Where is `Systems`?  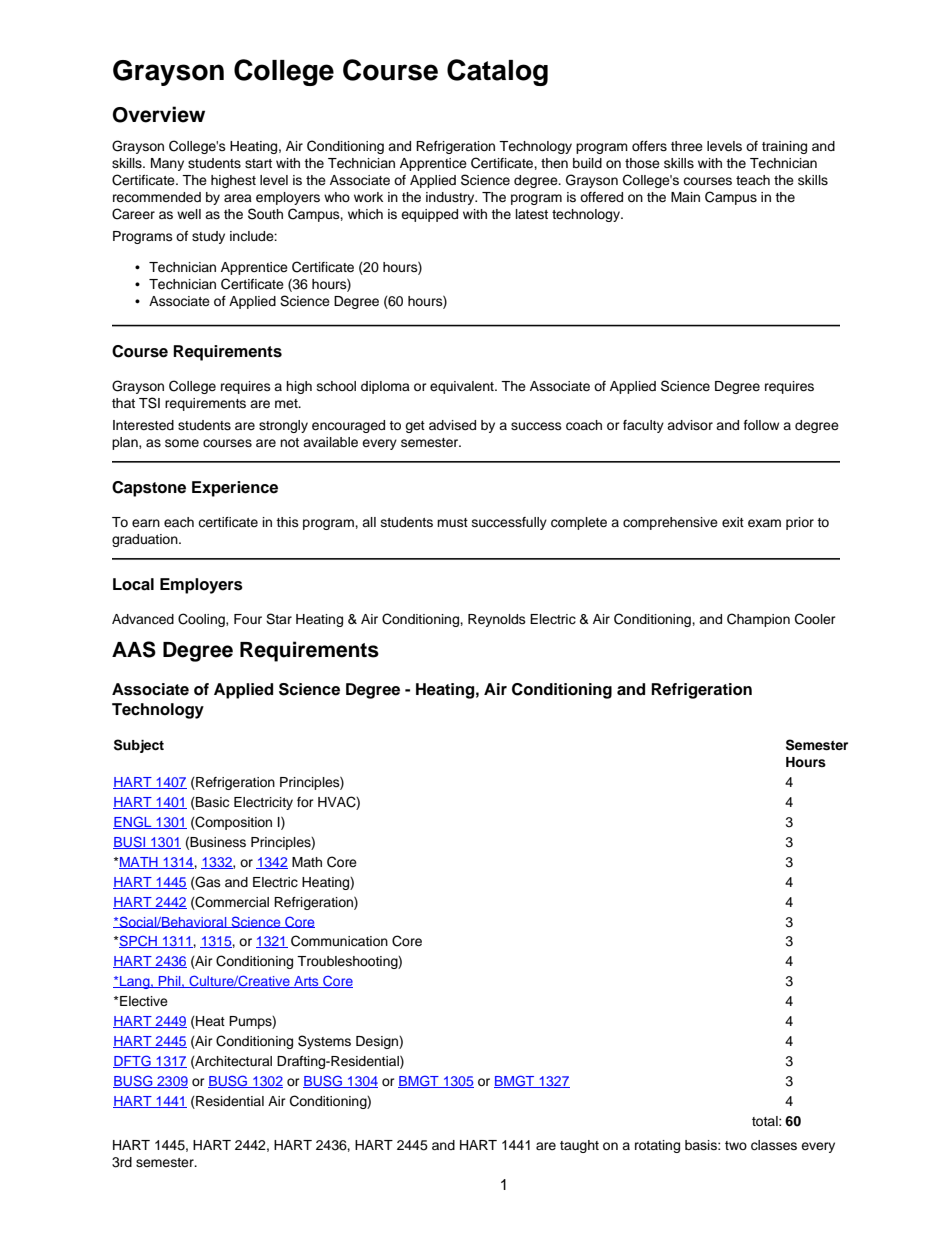 Systems is located at coordinates (324, 1042).
